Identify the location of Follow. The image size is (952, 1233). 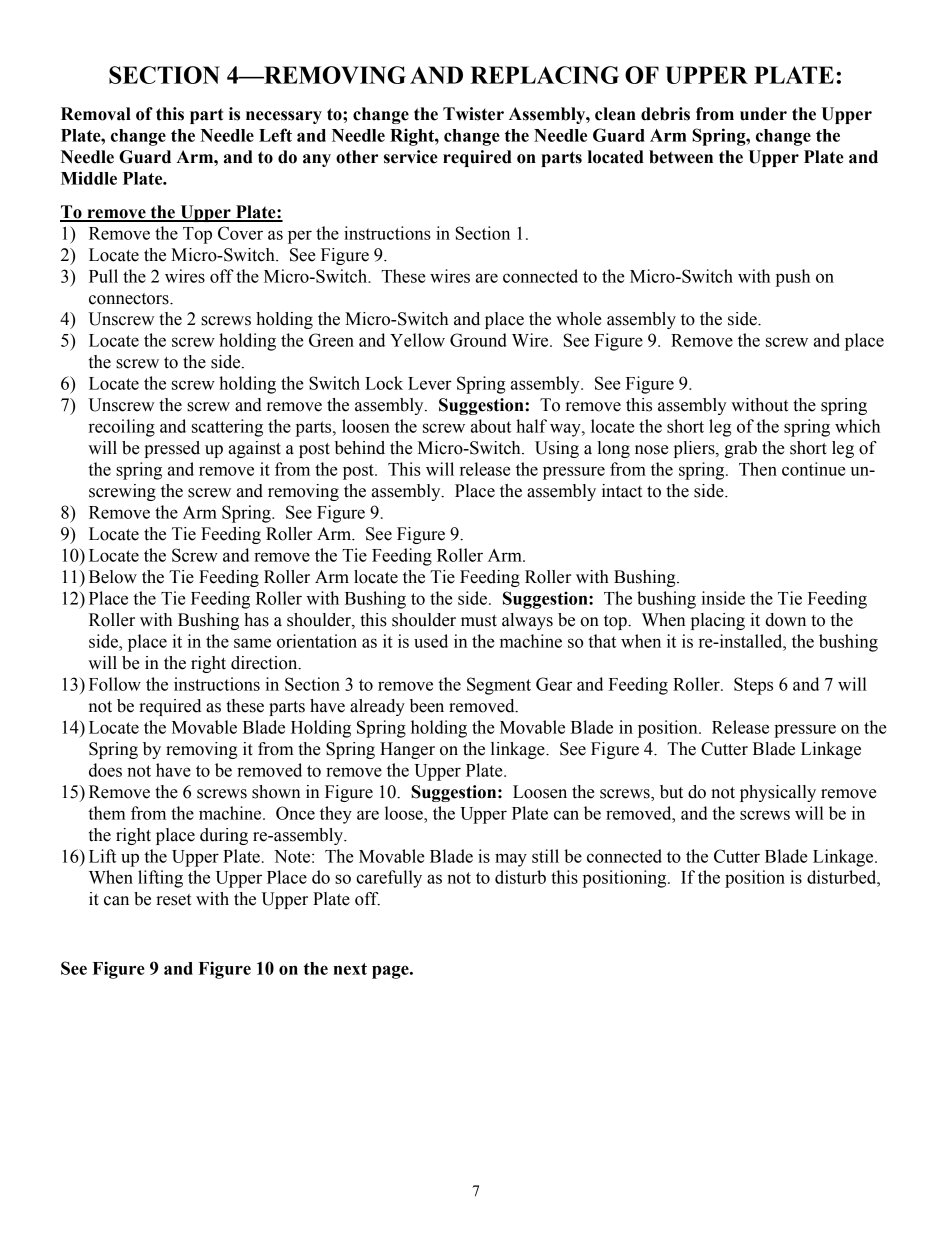
(115, 684).
